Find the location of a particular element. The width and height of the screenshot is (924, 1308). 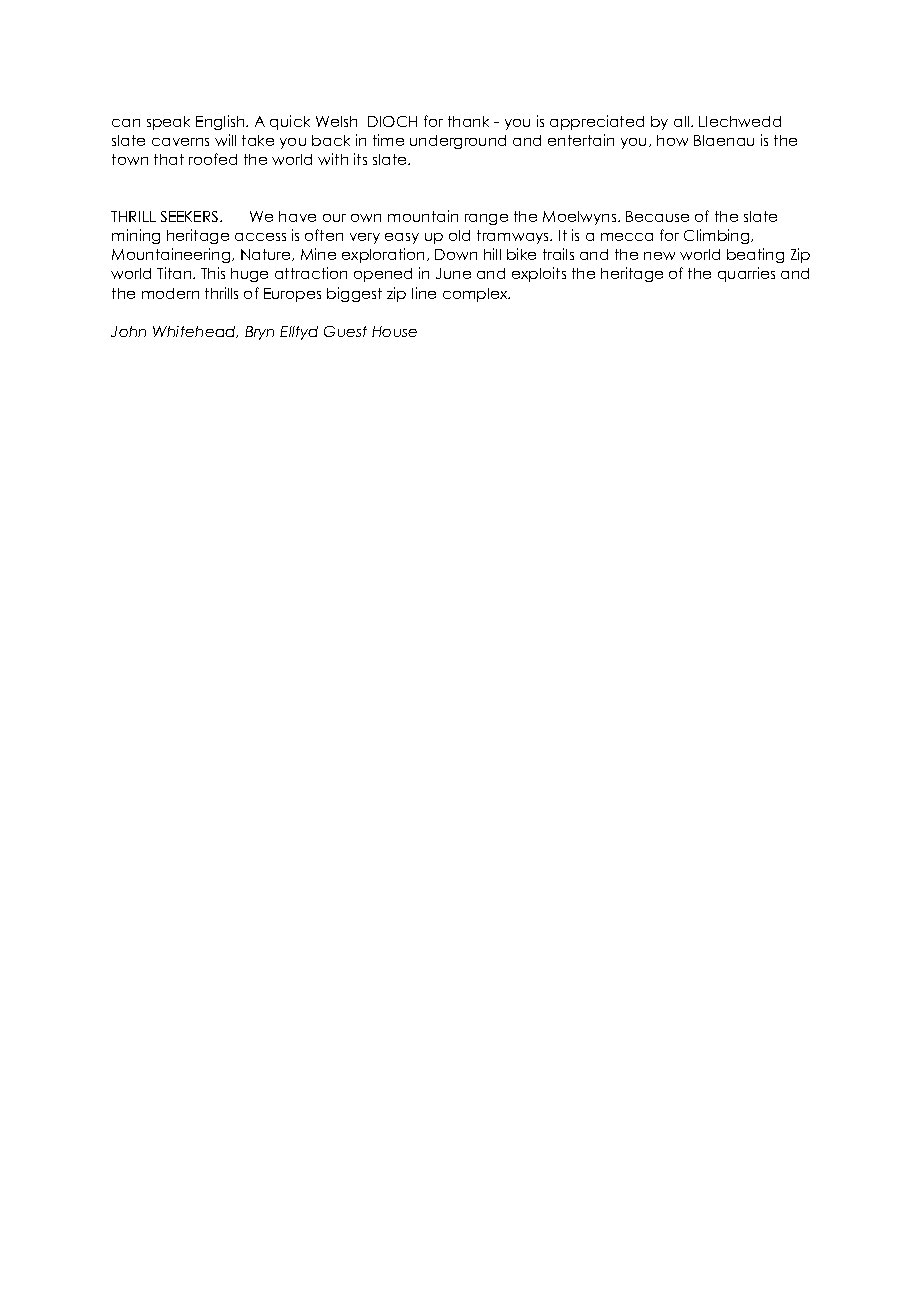

House is located at coordinates (394, 331).
